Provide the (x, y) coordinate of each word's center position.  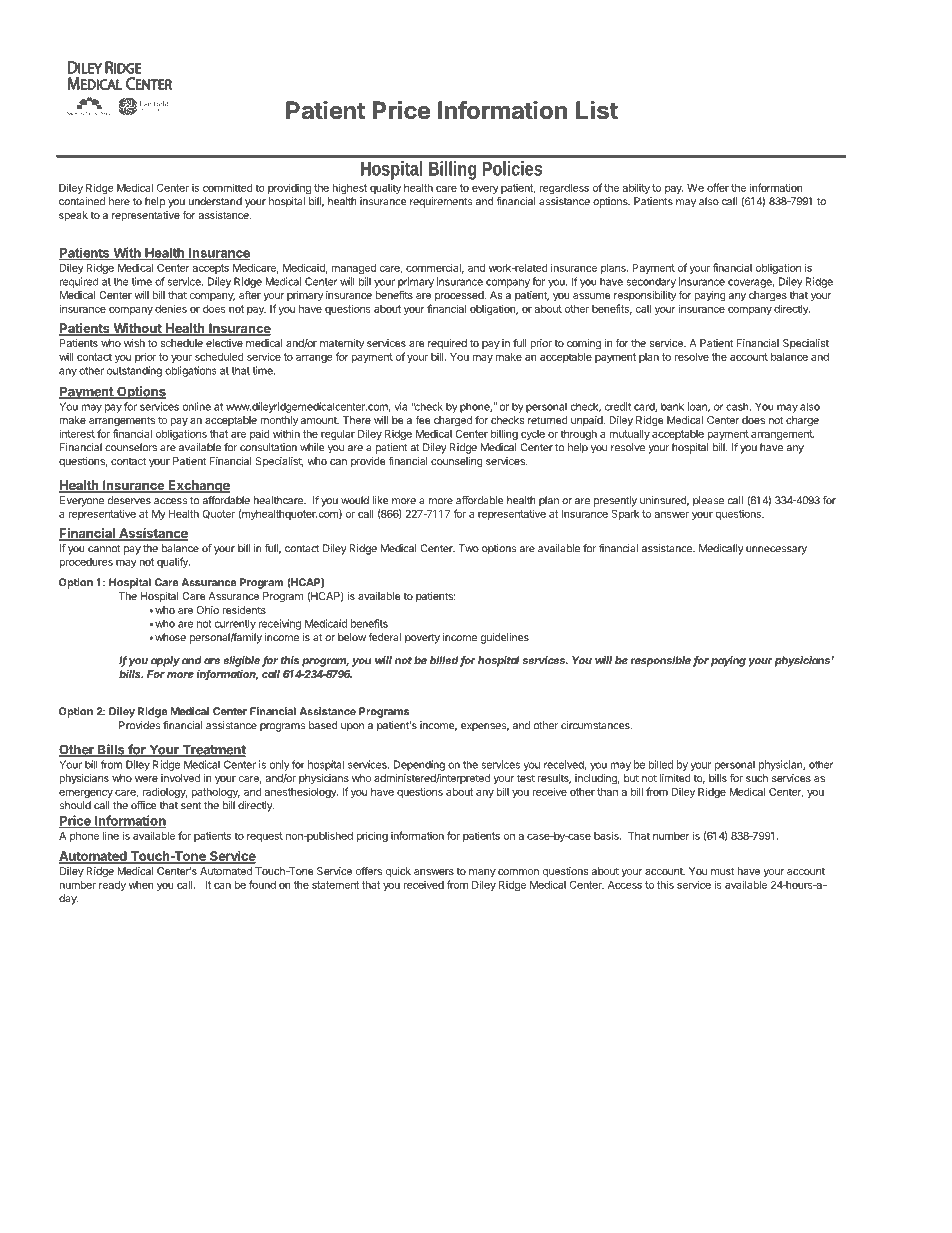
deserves (129, 500)
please (708, 501)
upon (352, 727)
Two (469, 548)
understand (215, 201)
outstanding (134, 371)
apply (165, 661)
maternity (342, 344)
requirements (441, 202)
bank (672, 406)
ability (636, 188)
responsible (661, 661)
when (141, 885)
